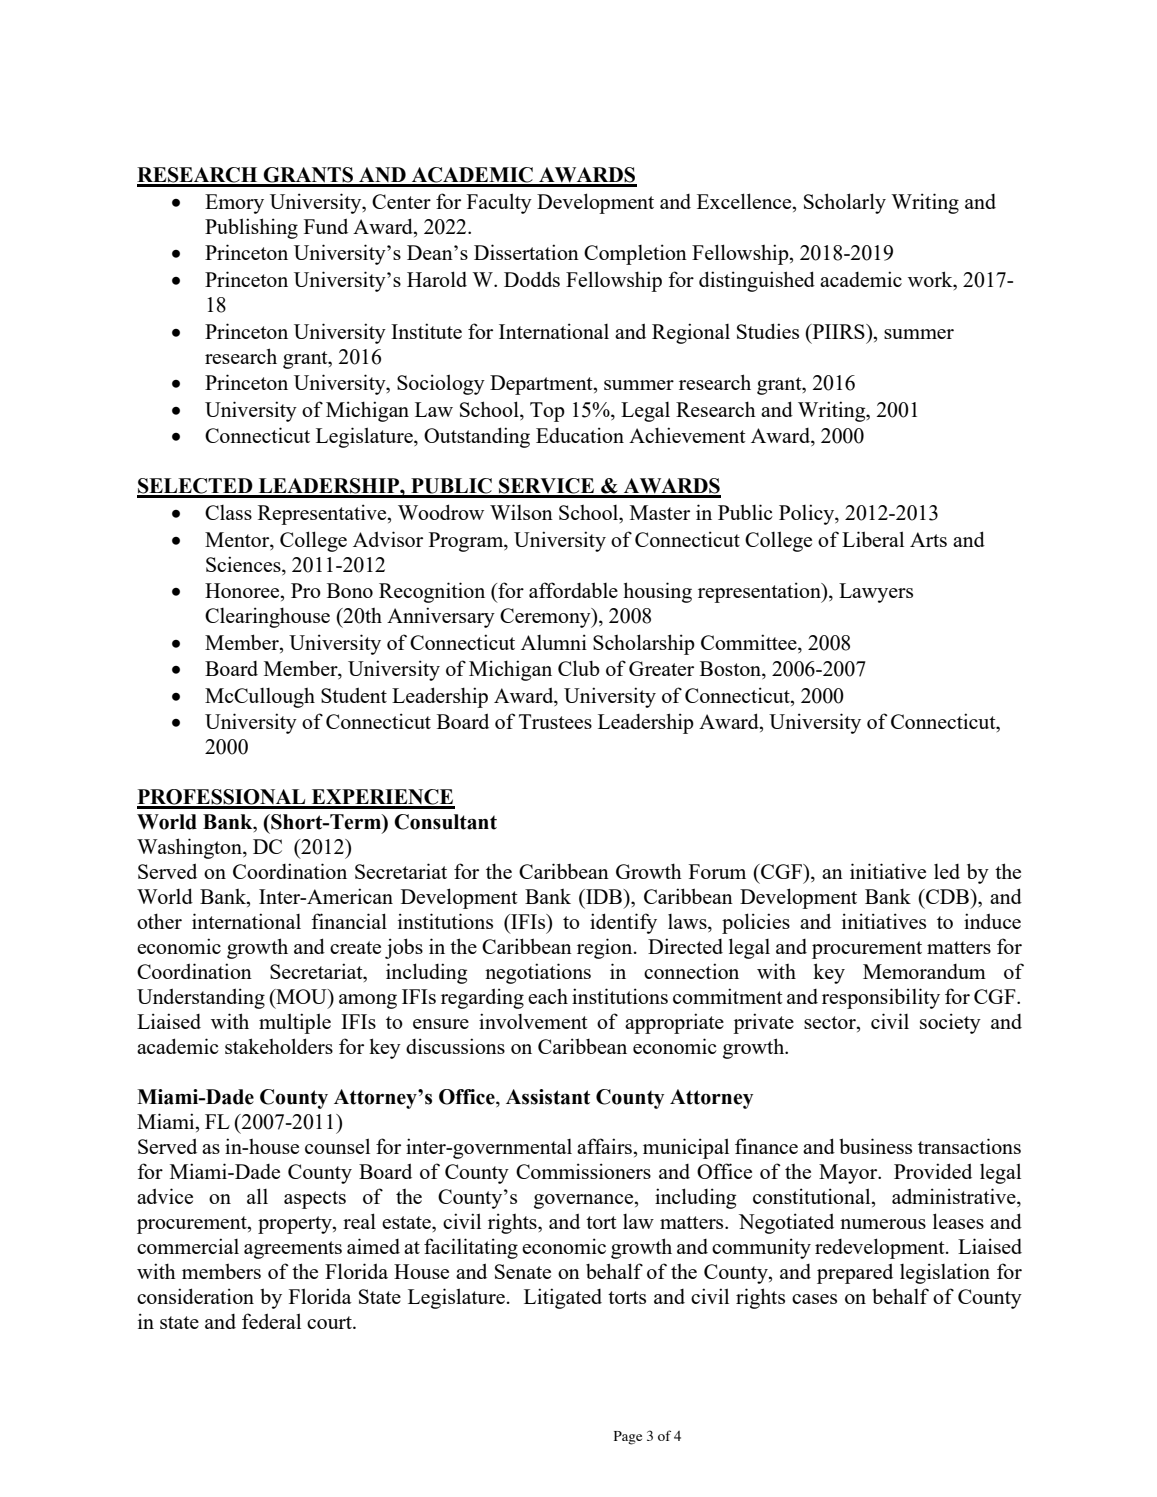 This screenshot has height=1497, width=1157. I want to click on Dissertation, so click(526, 252).
